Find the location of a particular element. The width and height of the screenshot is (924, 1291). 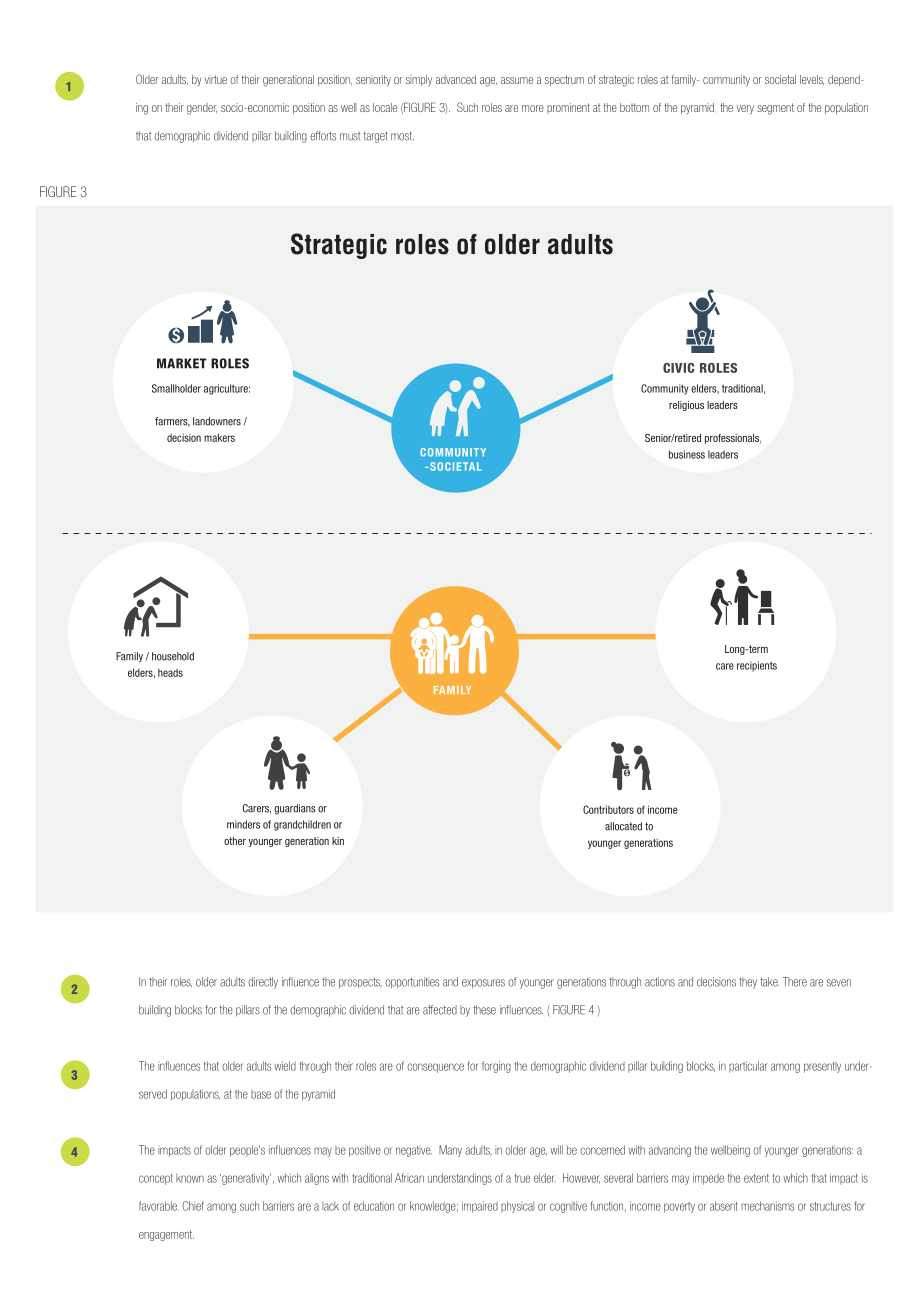

household is located at coordinates (173, 656).
